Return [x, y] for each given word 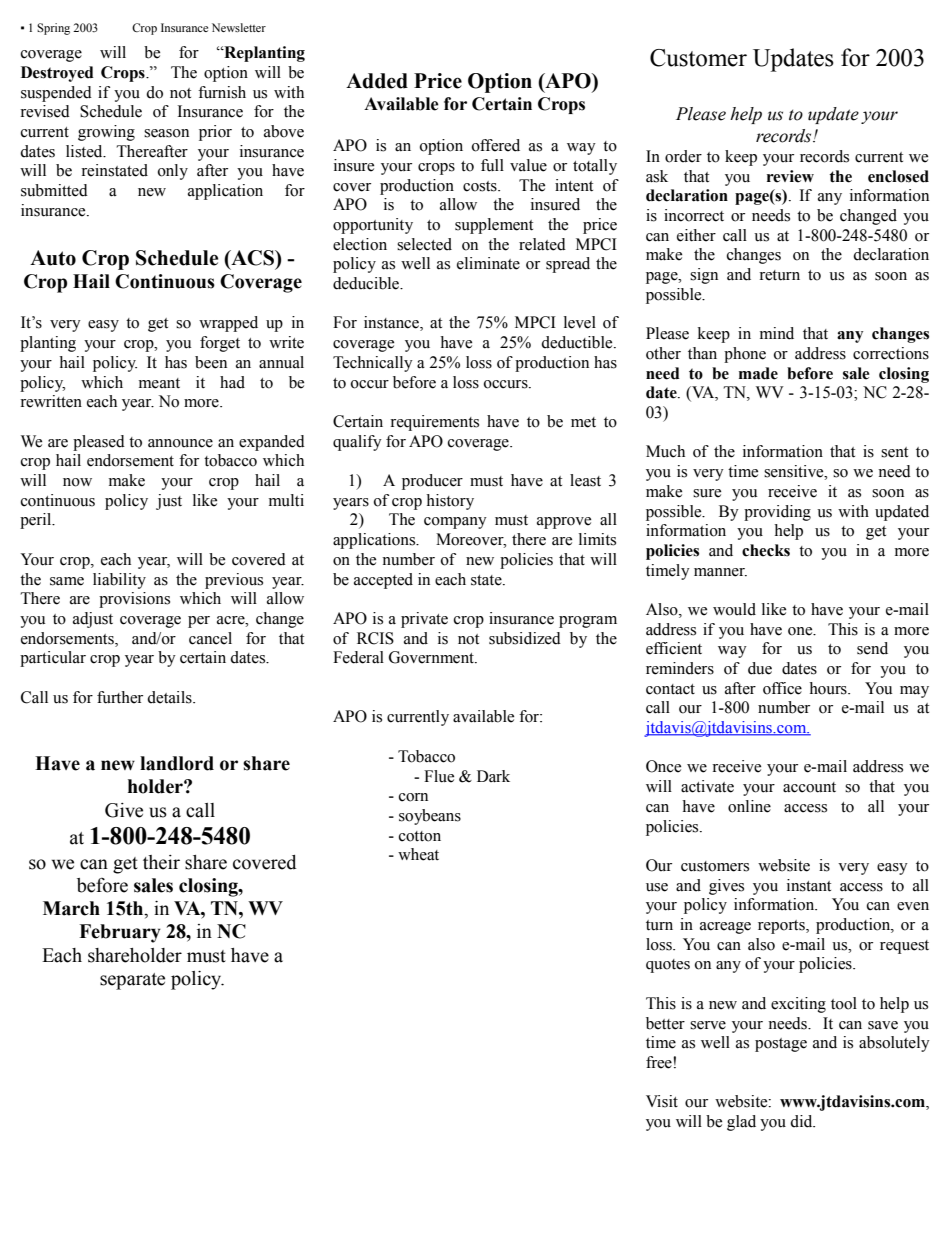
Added [377, 81]
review [790, 176]
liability [119, 581]
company [455, 523]
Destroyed [57, 74]
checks [766, 550]
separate [132, 981]
